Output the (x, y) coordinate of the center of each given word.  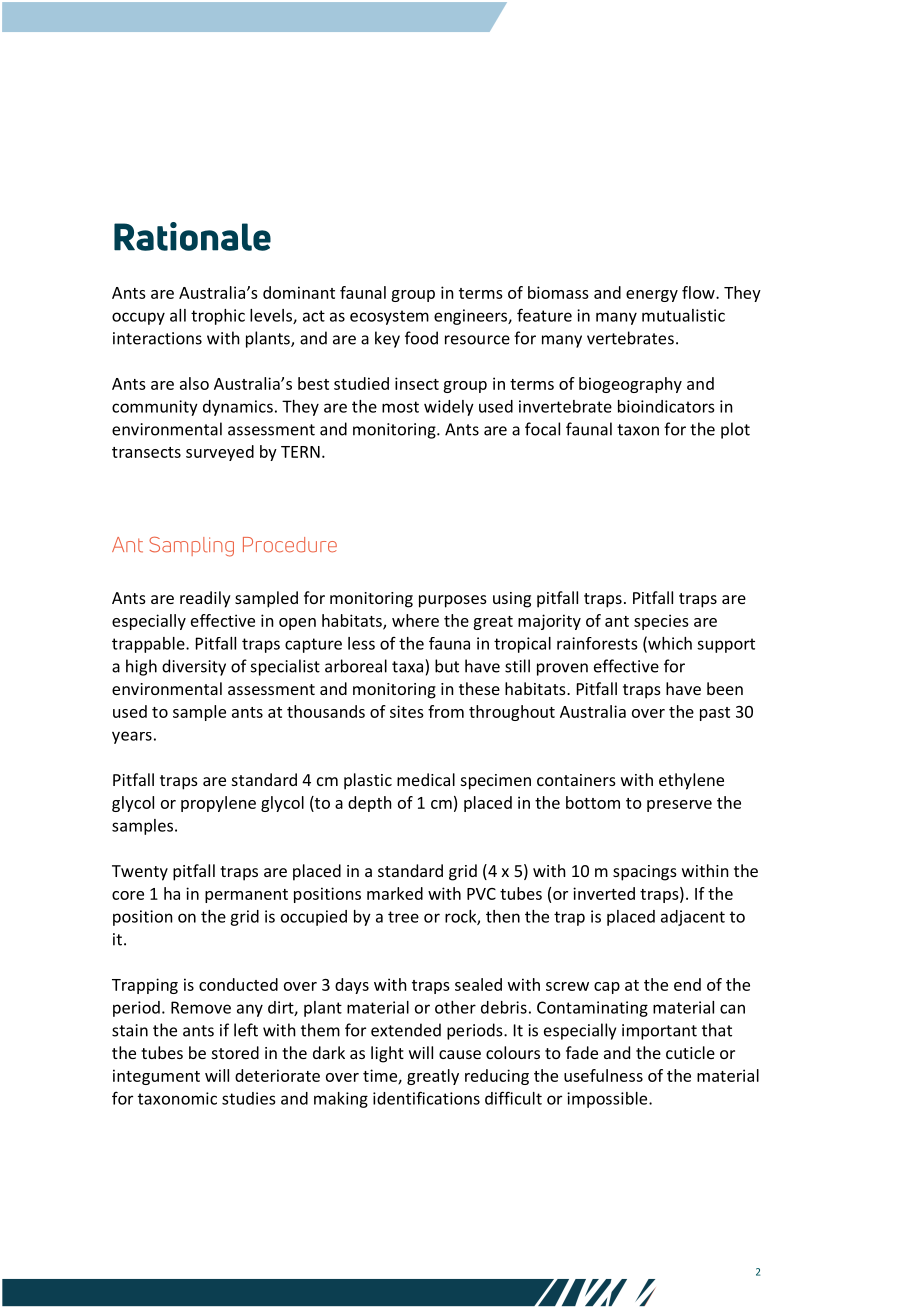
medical (426, 779)
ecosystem (389, 317)
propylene (218, 804)
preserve (679, 806)
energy (652, 296)
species (661, 622)
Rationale (192, 236)
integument (156, 1077)
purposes (453, 601)
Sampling (191, 546)
